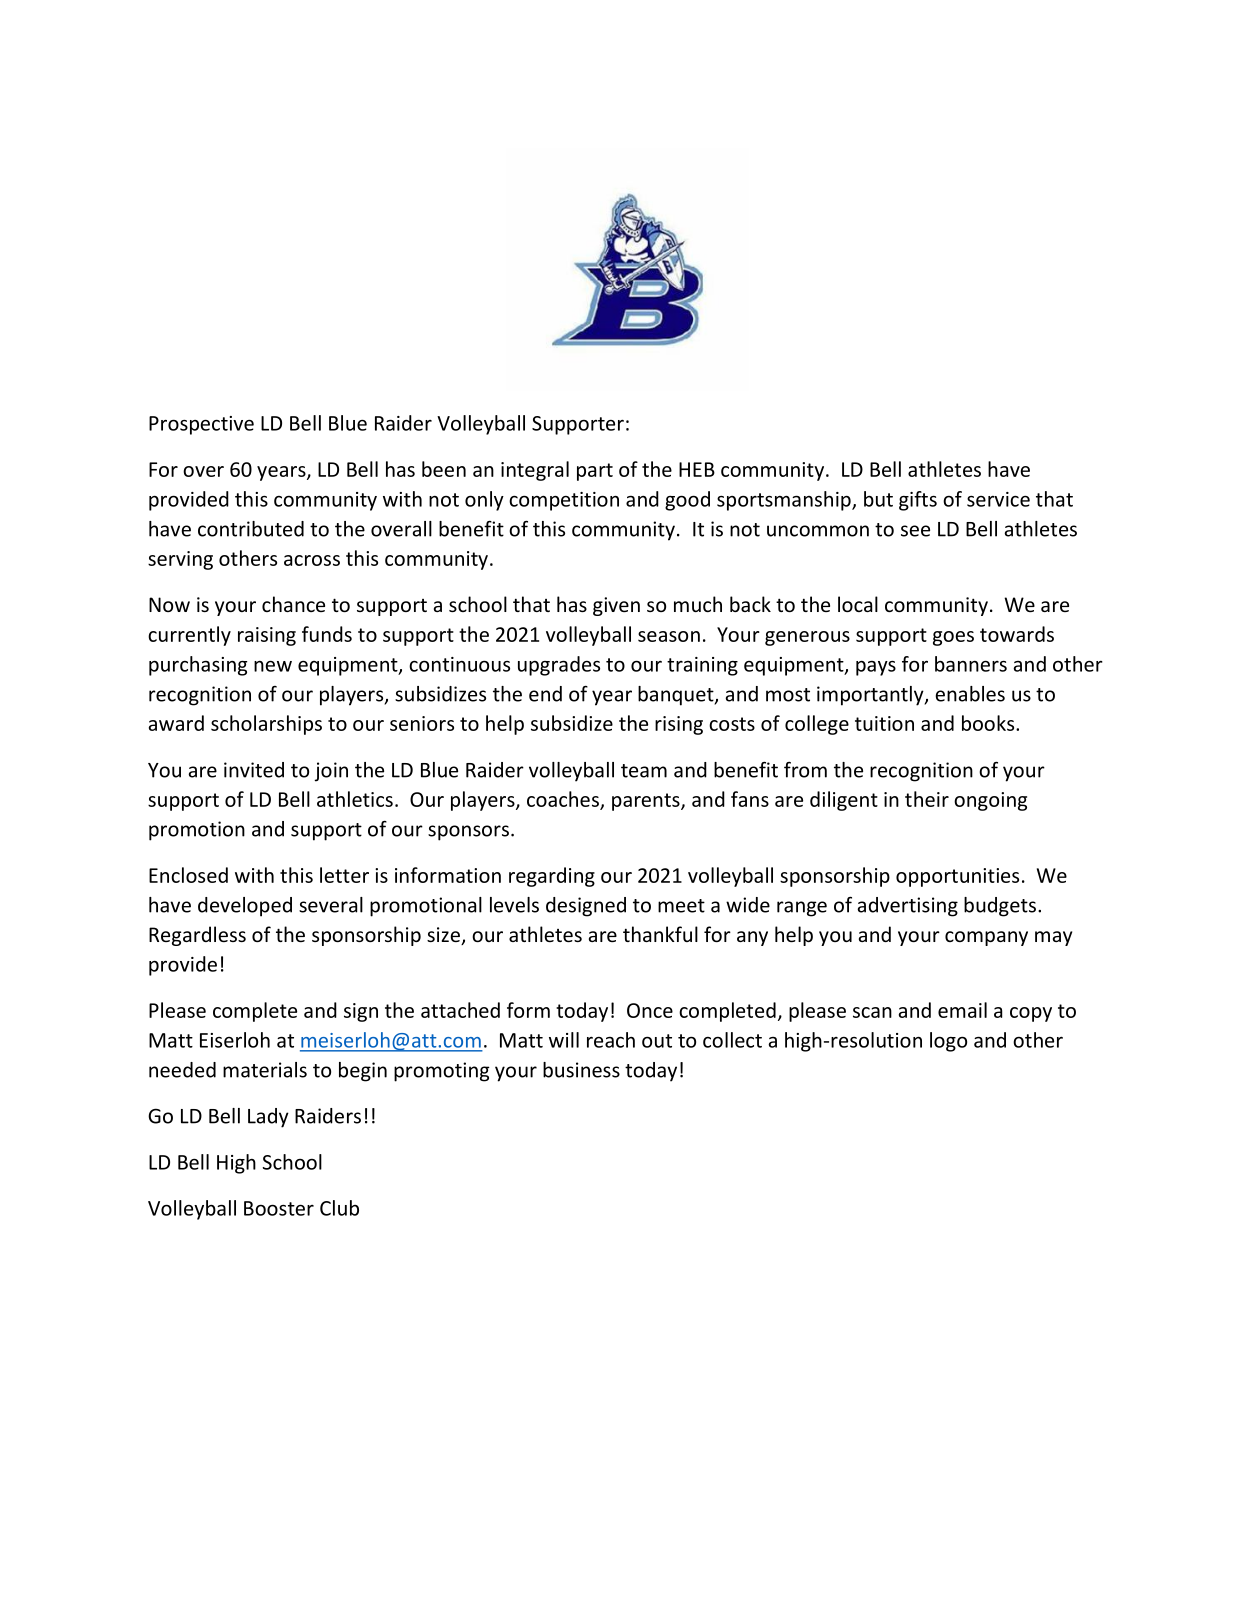  Describe the element at coordinates (267, 636) in the screenshot. I see `raising` at that location.
